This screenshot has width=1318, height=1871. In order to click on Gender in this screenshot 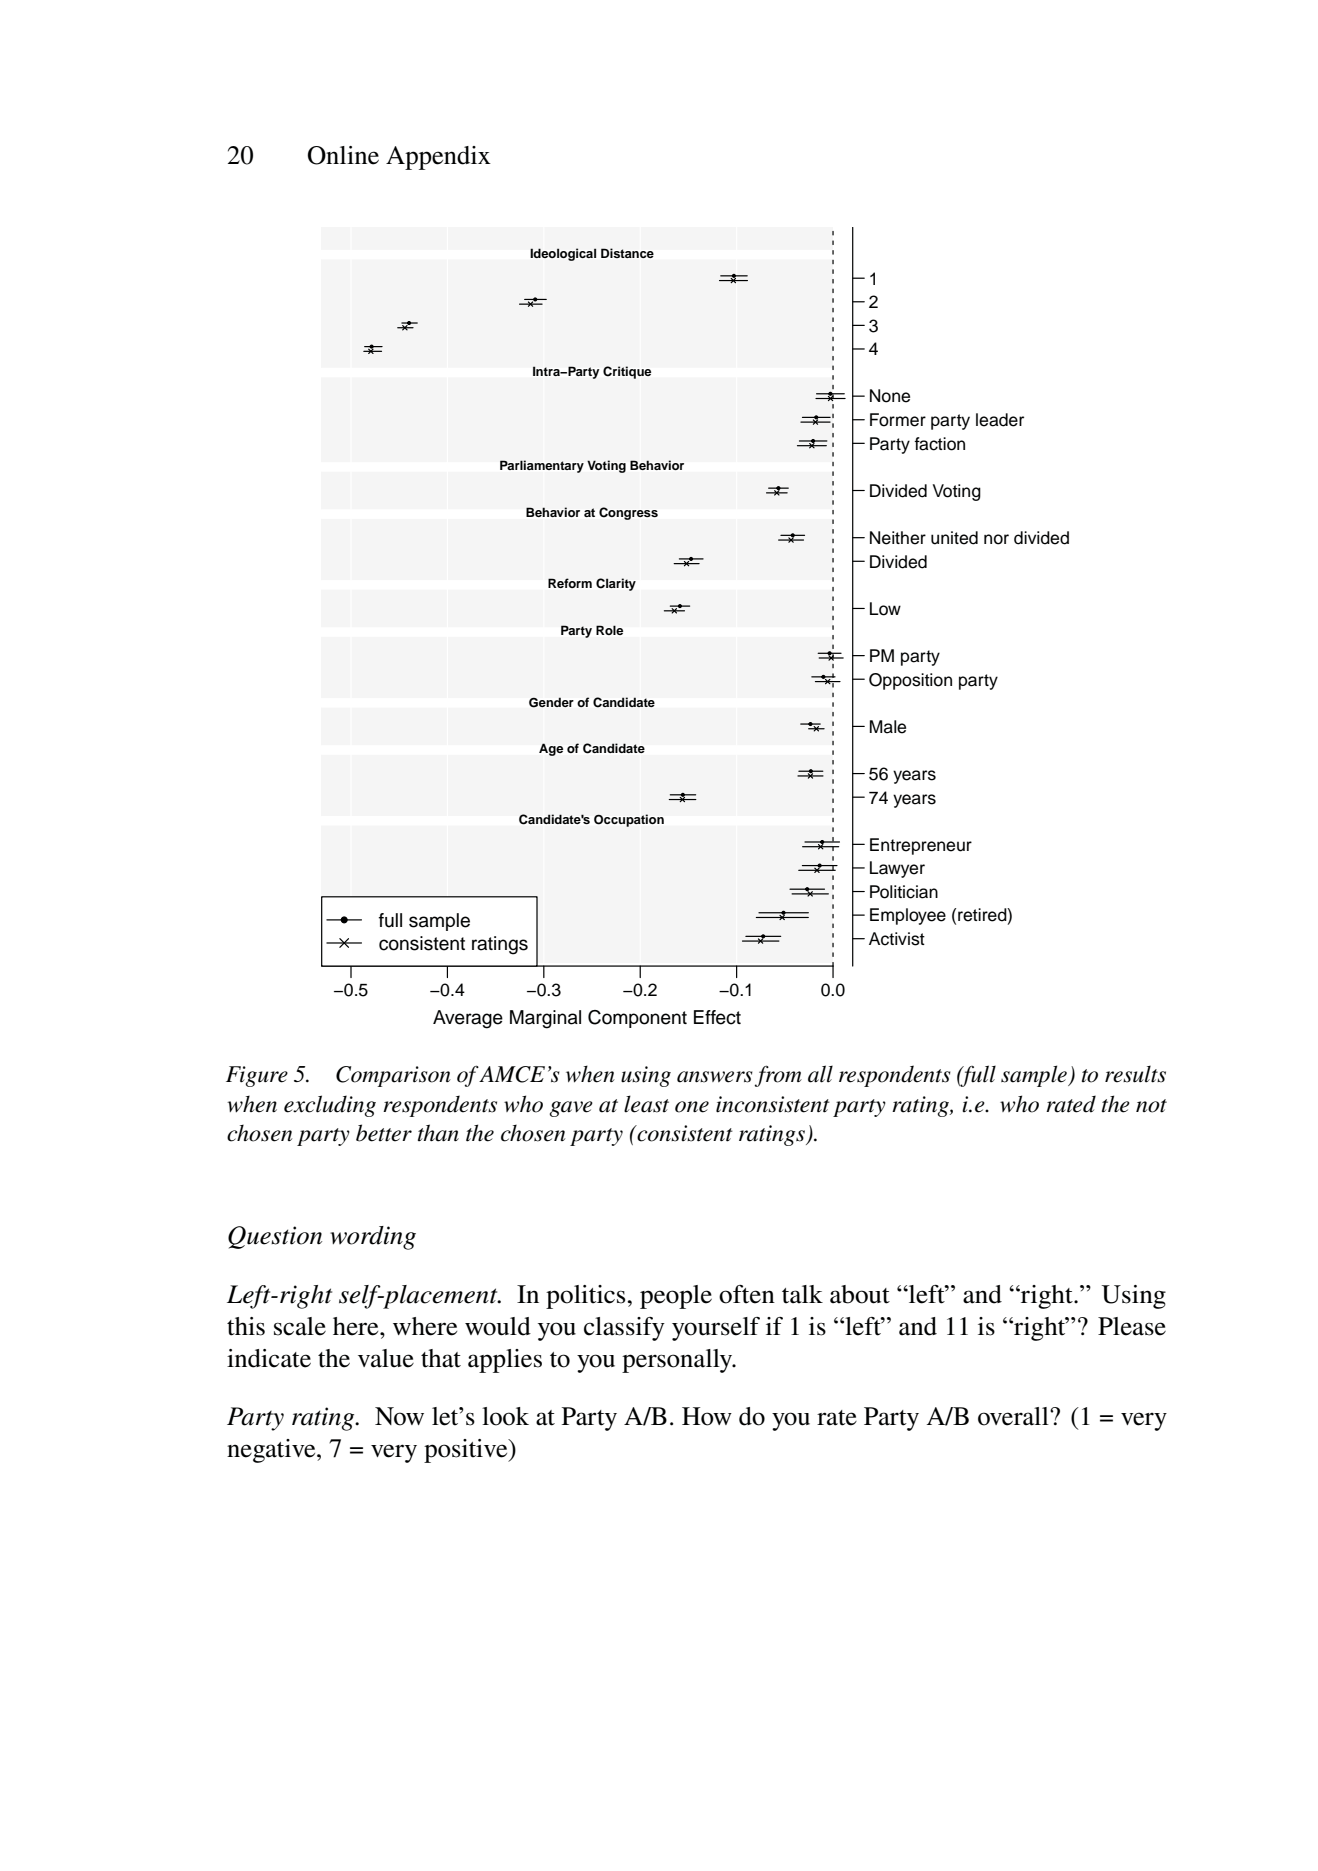, I will do `click(551, 702)`.
